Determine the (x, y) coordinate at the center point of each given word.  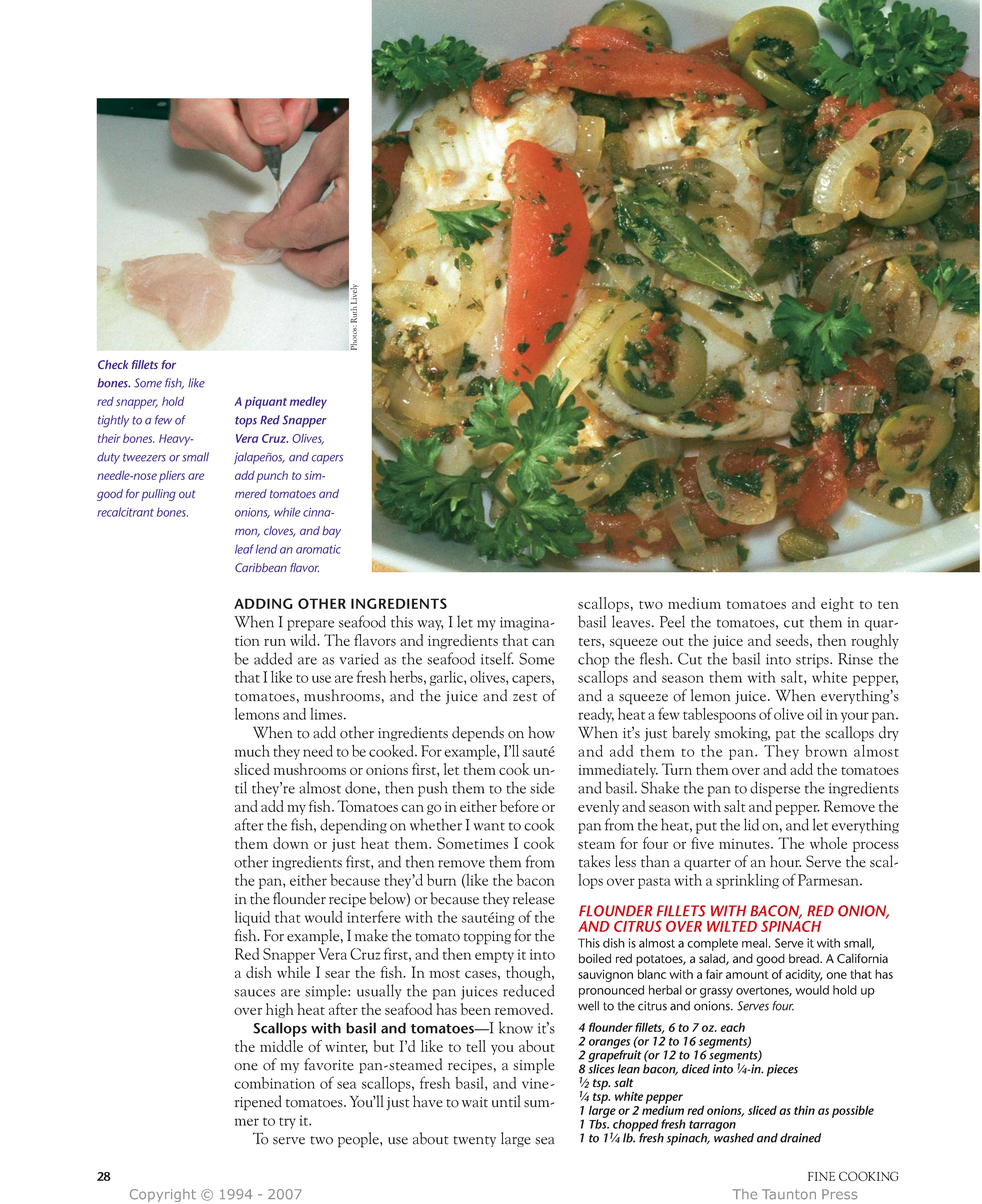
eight (837, 604)
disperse (775, 789)
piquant (266, 403)
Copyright (163, 1195)
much (252, 751)
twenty (474, 1141)
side (542, 787)
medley (308, 403)
